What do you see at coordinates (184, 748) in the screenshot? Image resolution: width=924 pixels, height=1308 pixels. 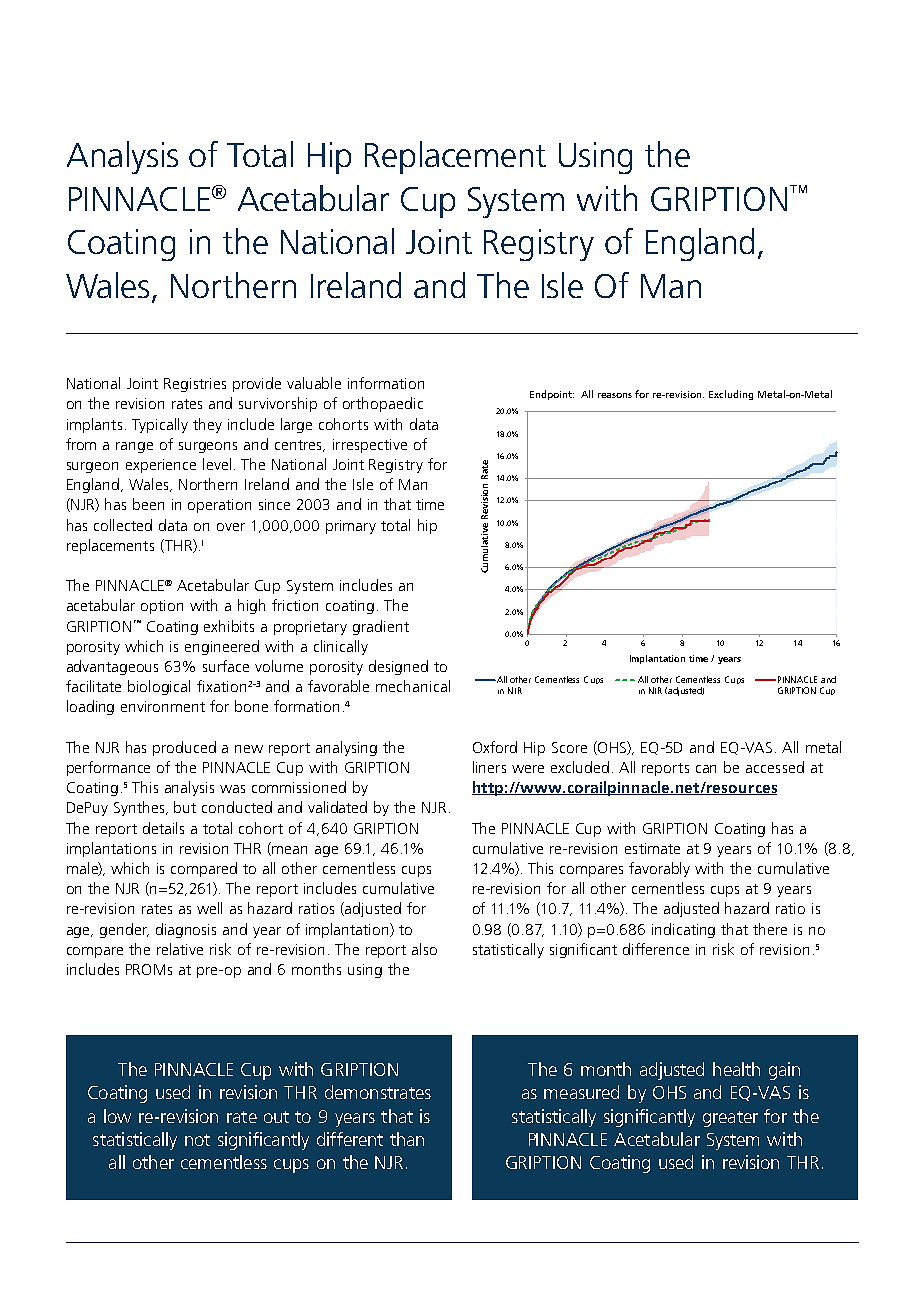 I see `produced` at bounding box center [184, 748].
